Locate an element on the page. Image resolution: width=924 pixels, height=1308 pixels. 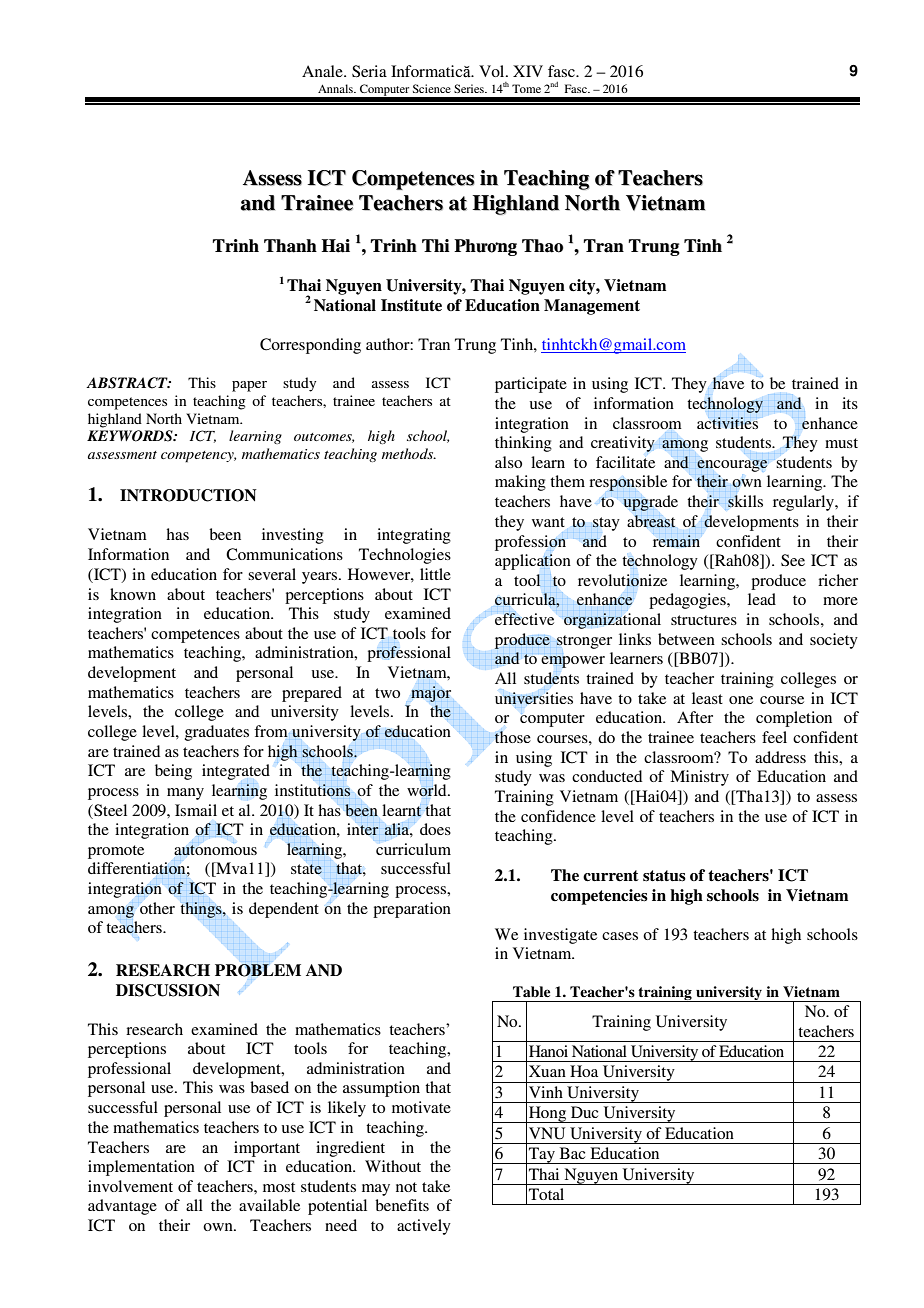
Tome is located at coordinates (526, 88).
